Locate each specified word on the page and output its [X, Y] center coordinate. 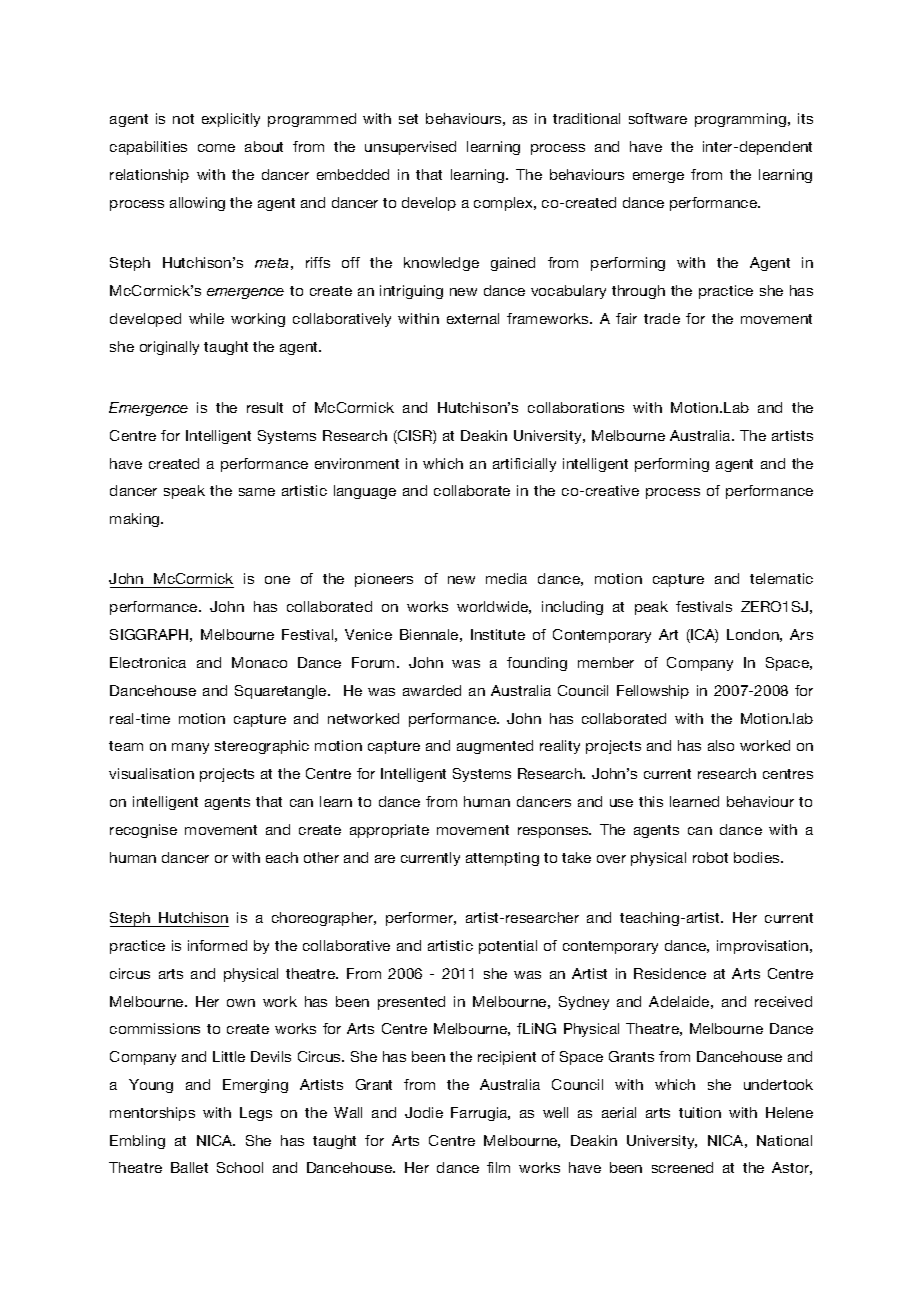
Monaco [259, 662]
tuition [700, 1112]
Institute [498, 634]
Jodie [424, 1112]
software [658, 118]
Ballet [189, 1167]
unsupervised [410, 148]
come [216, 148]
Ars [801, 634]
